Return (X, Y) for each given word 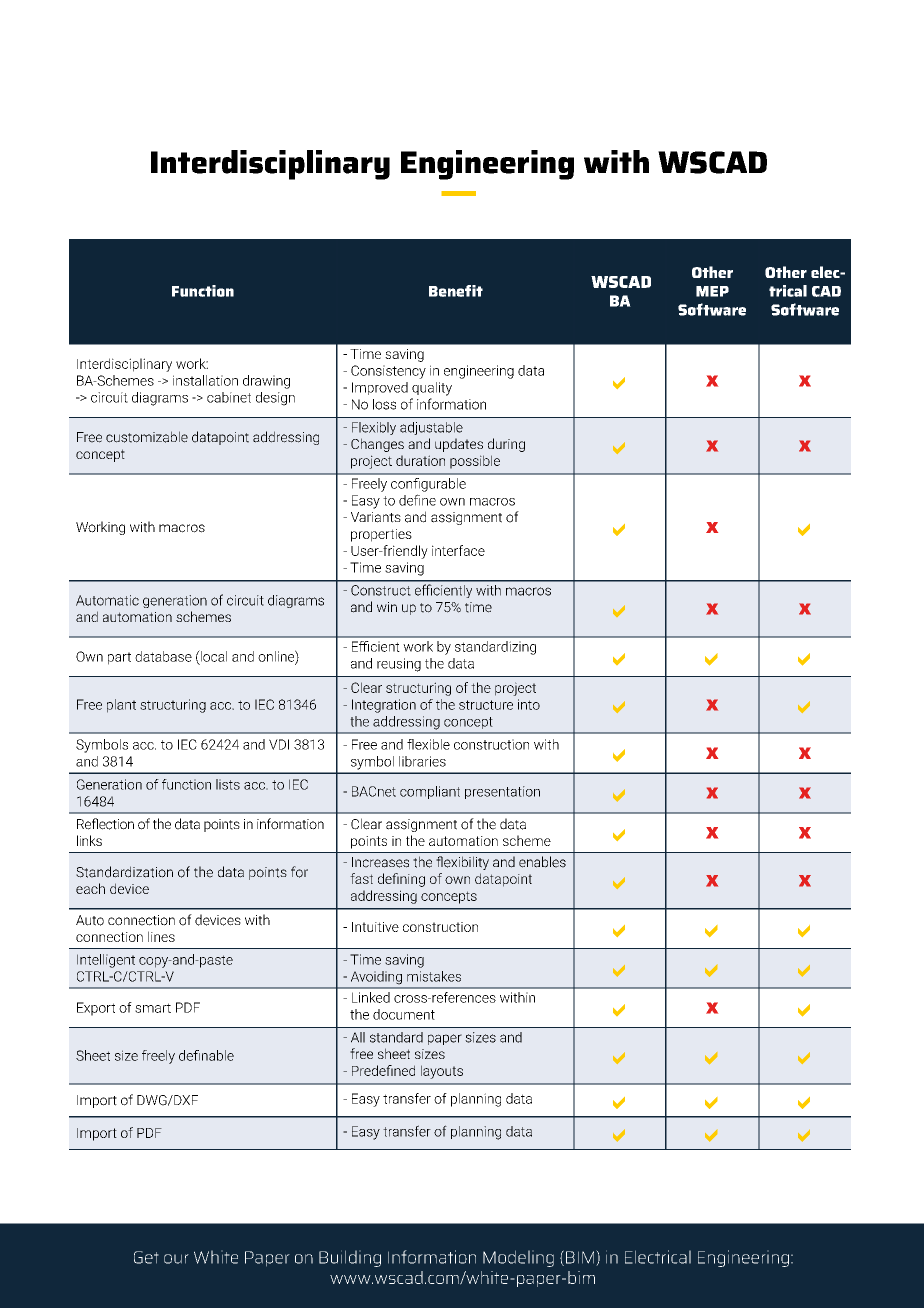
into (529, 704)
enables (542, 862)
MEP (712, 291)
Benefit (456, 291)
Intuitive (375, 927)
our (176, 1259)
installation (205, 380)
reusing (399, 665)
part (119, 658)
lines (161, 936)
